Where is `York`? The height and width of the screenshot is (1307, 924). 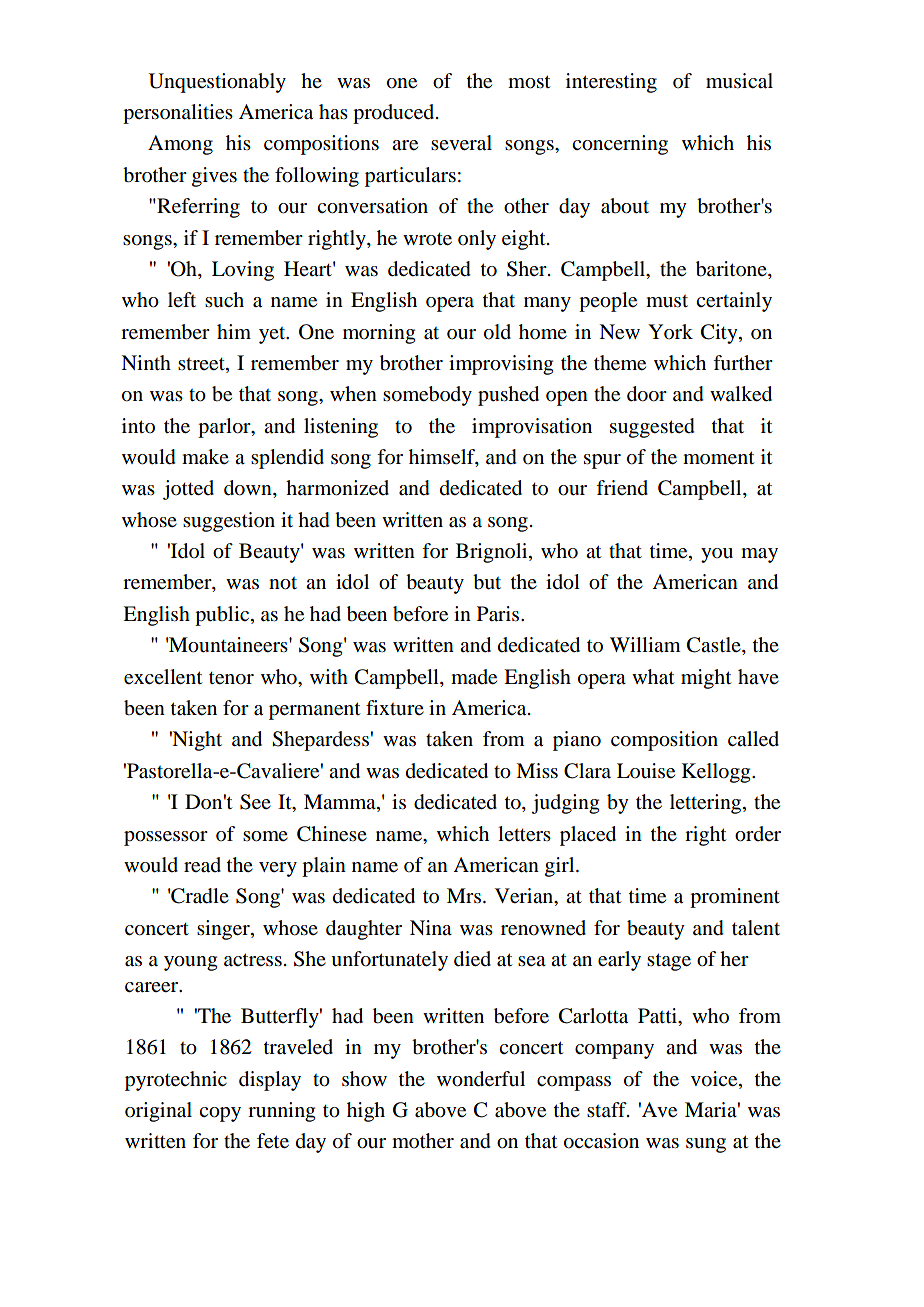
York is located at coordinates (670, 332).
